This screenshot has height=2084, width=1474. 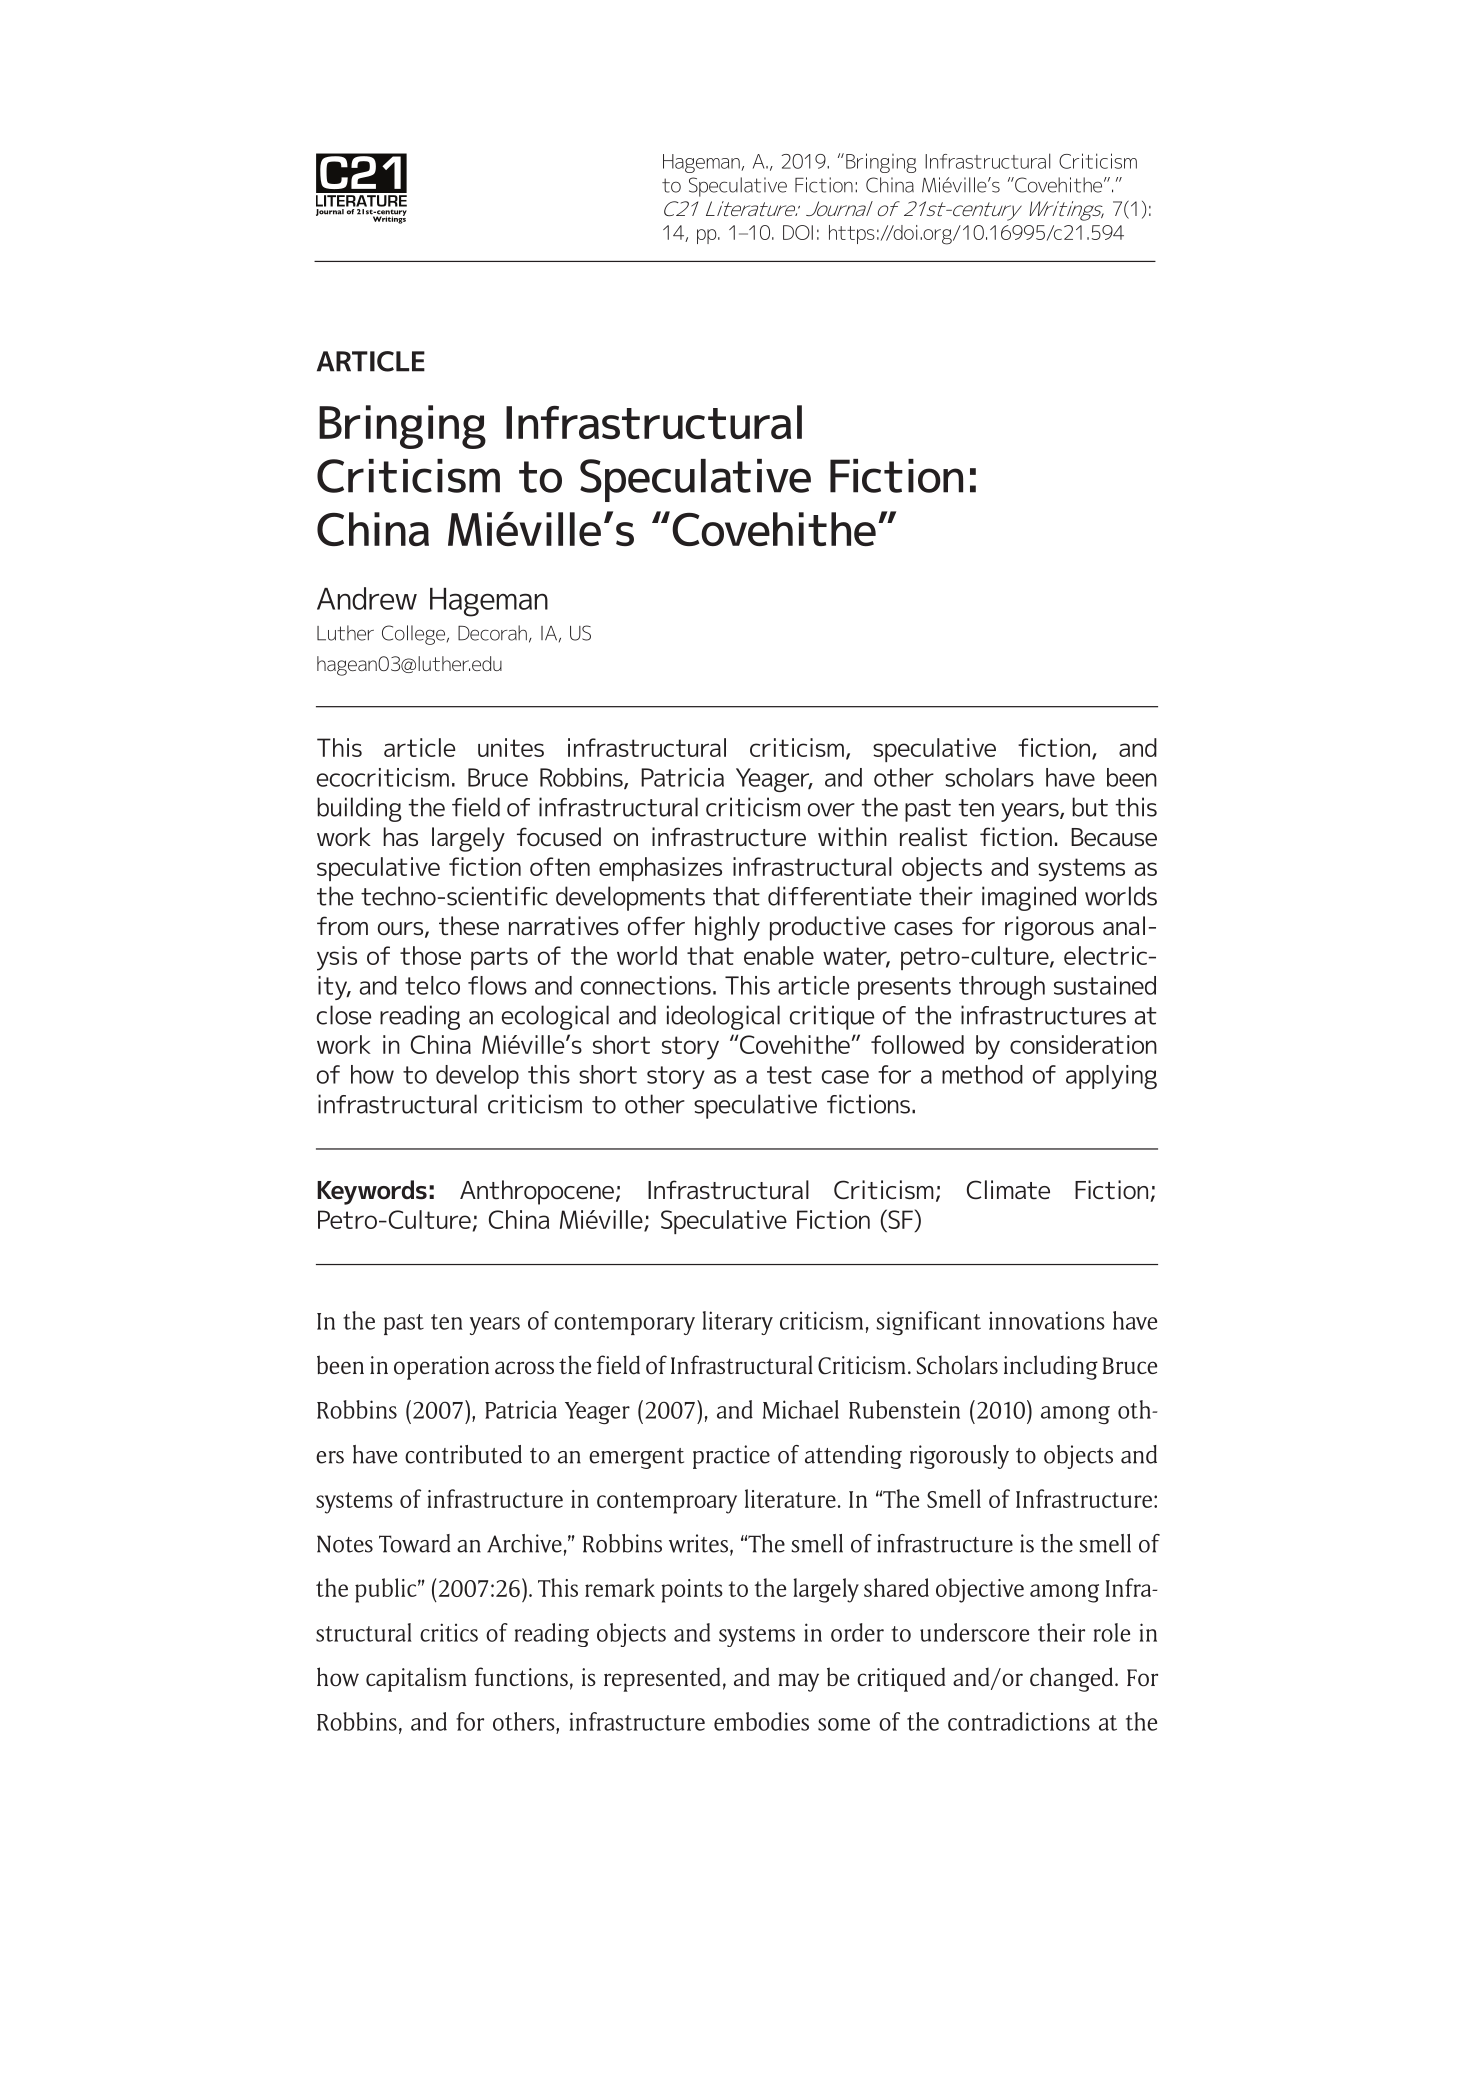 I want to click on realist, so click(x=934, y=837).
